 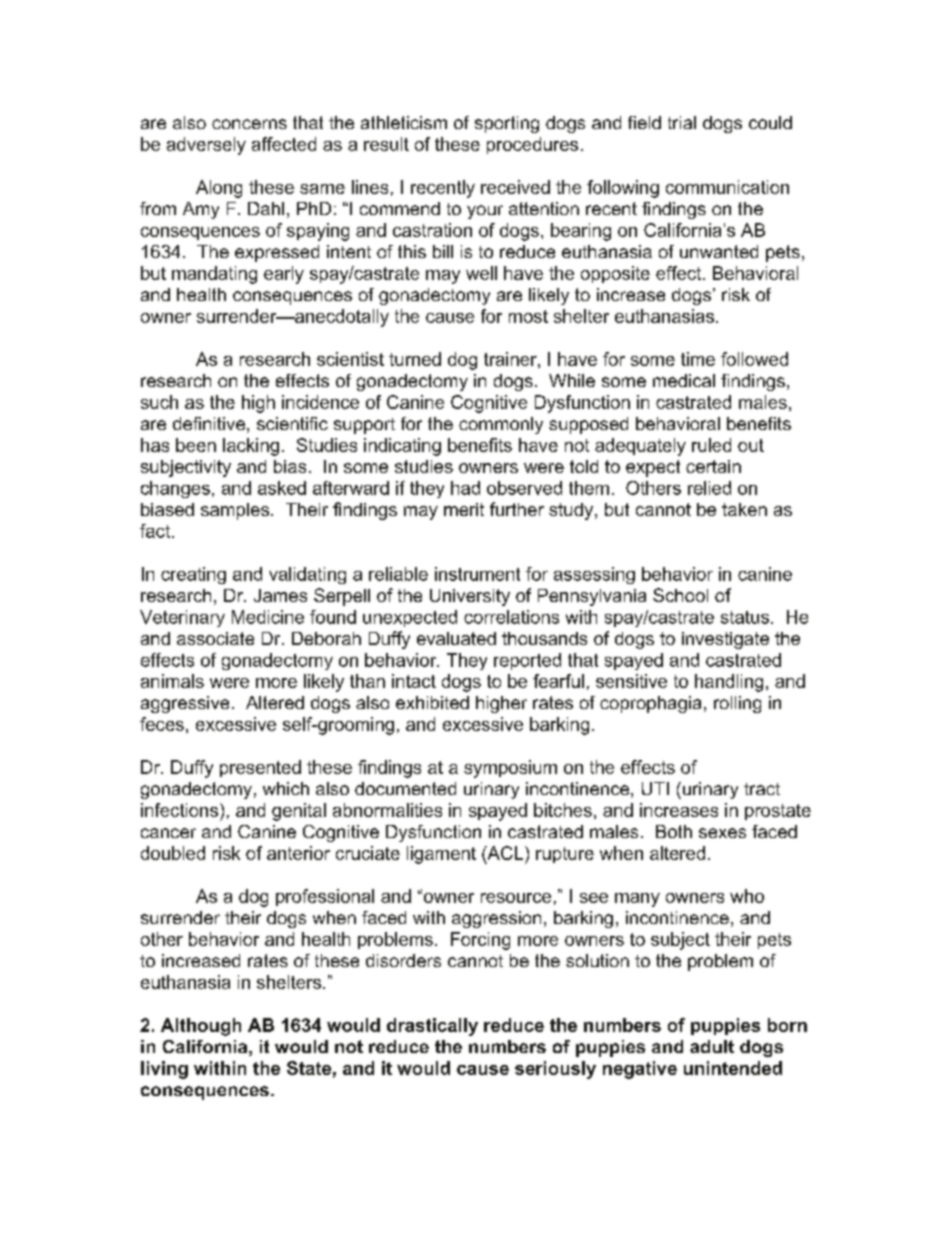 What do you see at coordinates (712, 1046) in the image?
I see `adult` at bounding box center [712, 1046].
